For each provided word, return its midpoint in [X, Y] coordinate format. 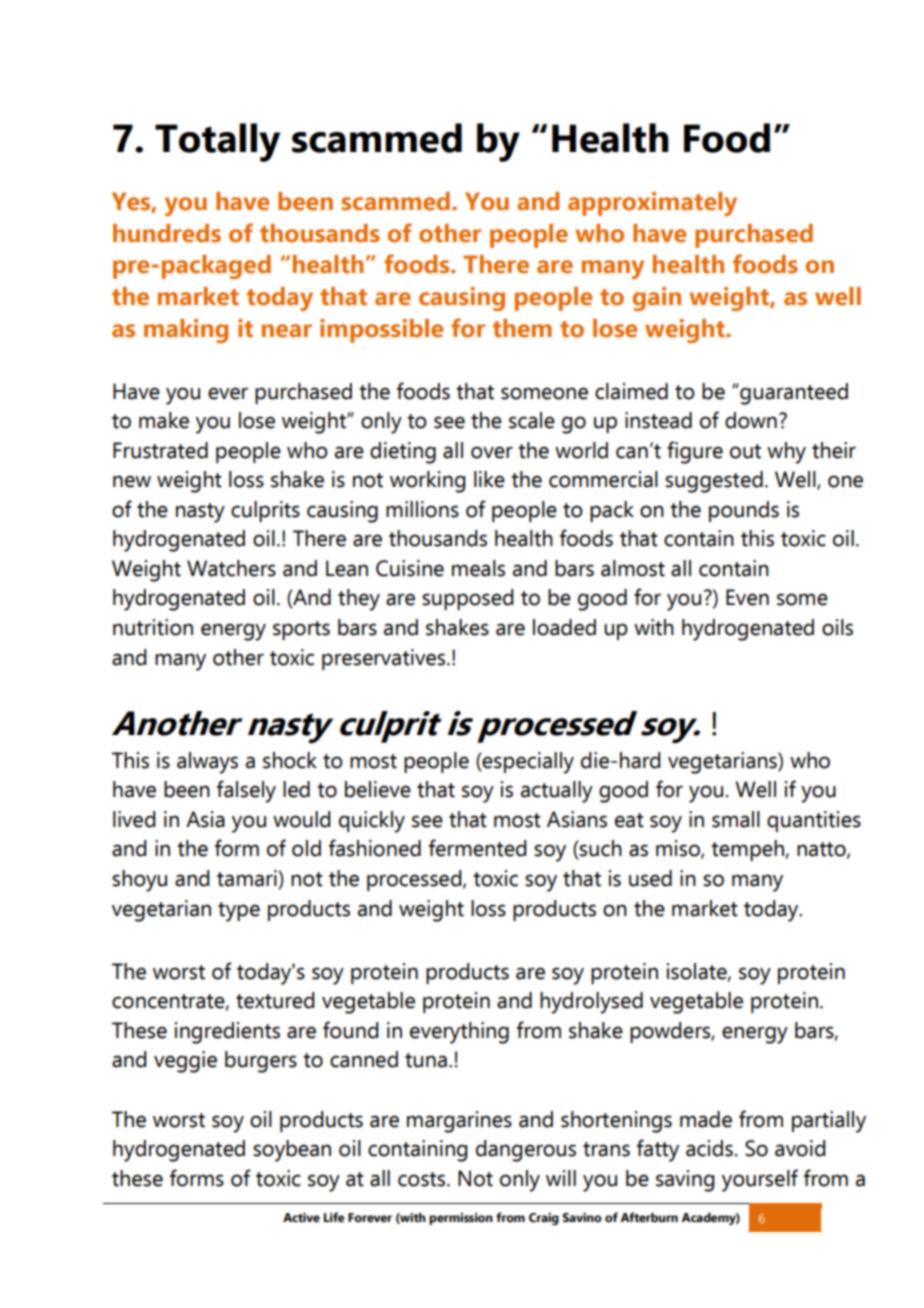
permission [461, 1219]
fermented [477, 848]
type [239, 912]
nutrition [153, 627]
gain [657, 299]
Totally [217, 142]
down [751, 420]
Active [301, 1218]
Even [747, 597]
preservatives [385, 659]
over [492, 452]
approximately [652, 204]
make [164, 420]
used [650, 878]
